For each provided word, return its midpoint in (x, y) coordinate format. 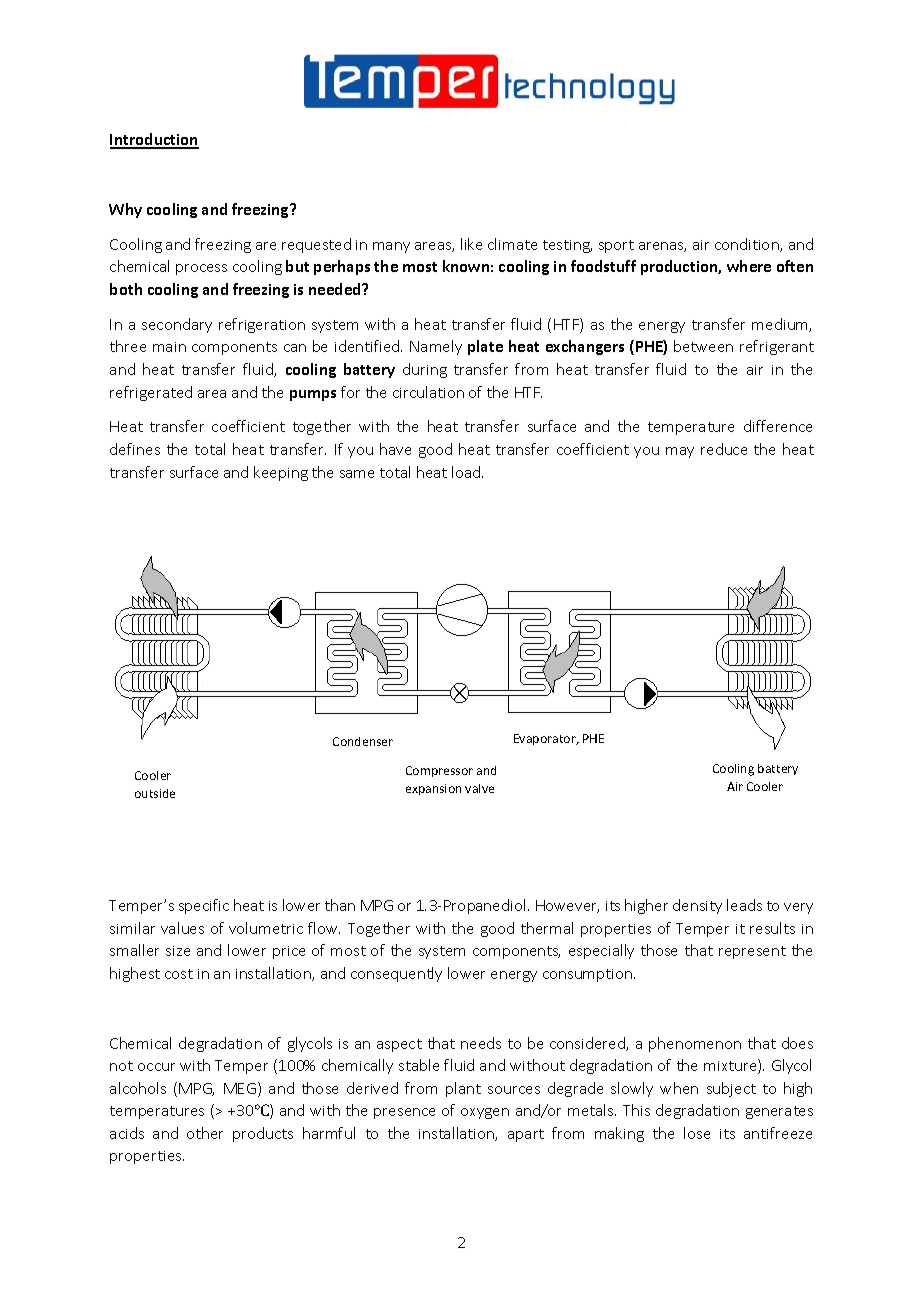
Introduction (154, 140)
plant (463, 1089)
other (205, 1133)
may (680, 452)
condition (748, 245)
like (471, 244)
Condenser (363, 741)
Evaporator (546, 739)
